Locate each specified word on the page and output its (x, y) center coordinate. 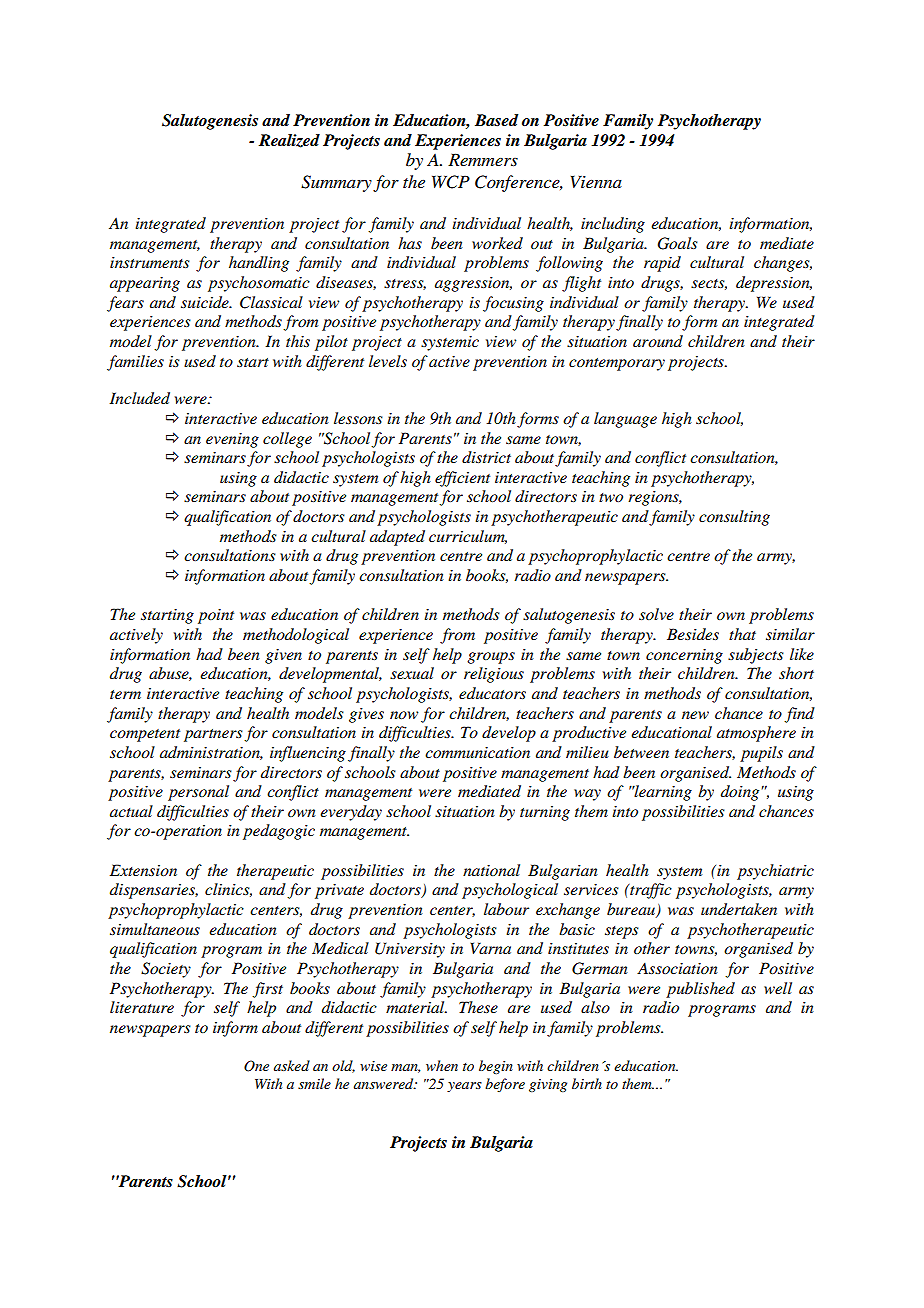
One (256, 1066)
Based (496, 120)
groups (491, 658)
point (216, 616)
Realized (289, 141)
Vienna (596, 181)
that (742, 634)
